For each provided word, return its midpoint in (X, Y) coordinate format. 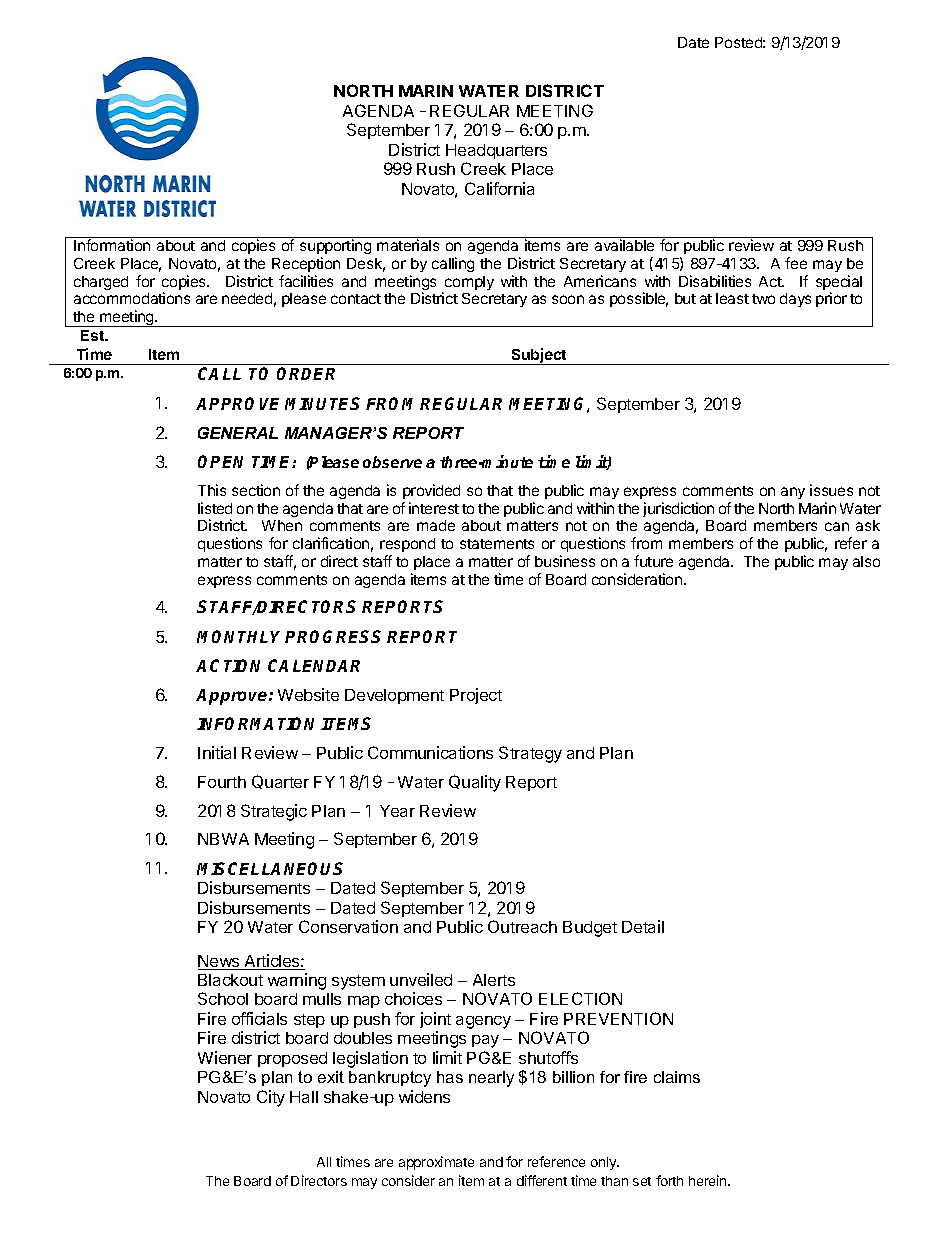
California (499, 188)
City (271, 1098)
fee (796, 263)
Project (476, 696)
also (866, 561)
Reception (306, 264)
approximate (436, 1163)
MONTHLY (241, 636)
